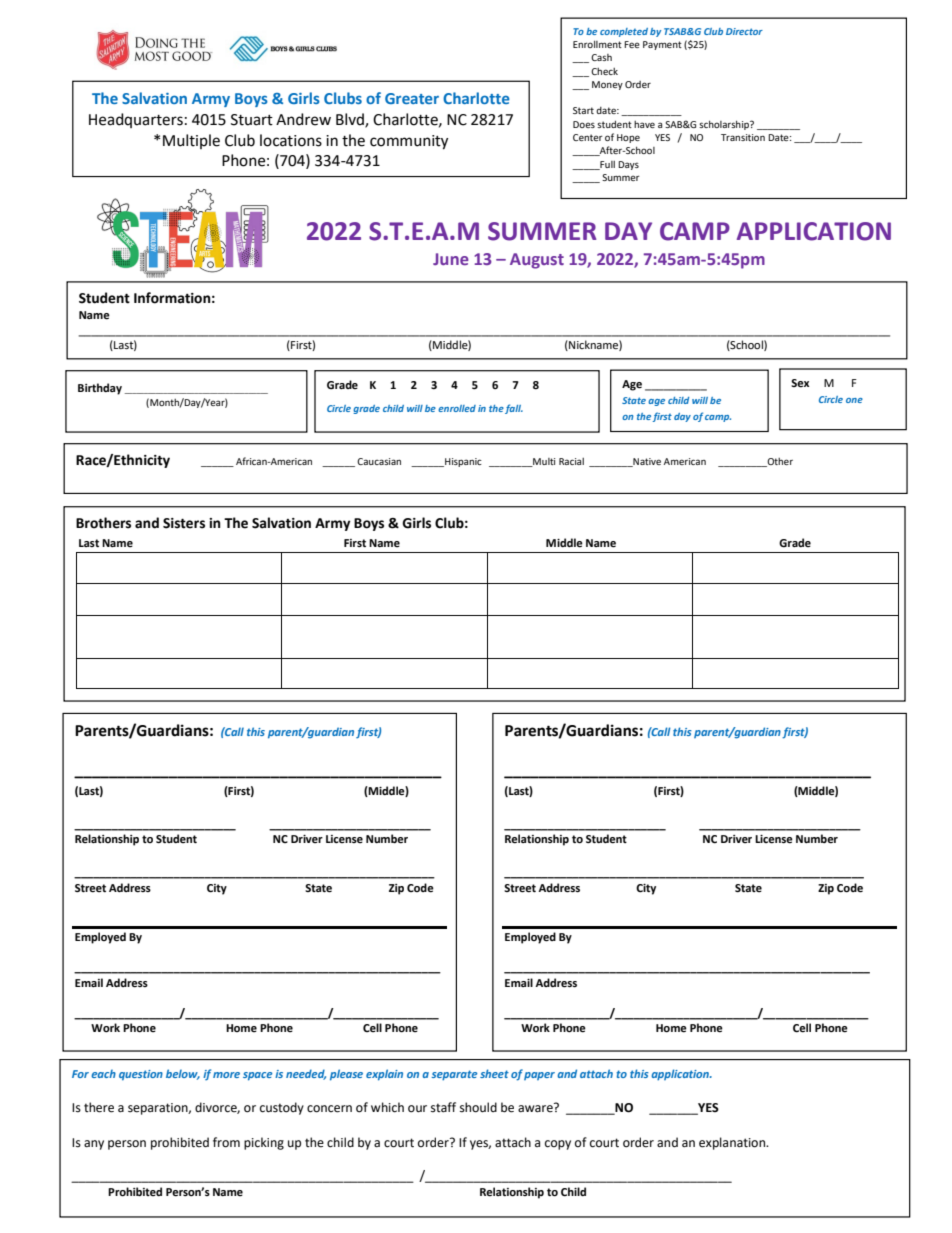 This image has width=952, height=1233. What do you see at coordinates (443, 1107) in the image?
I see `staff` at bounding box center [443, 1107].
